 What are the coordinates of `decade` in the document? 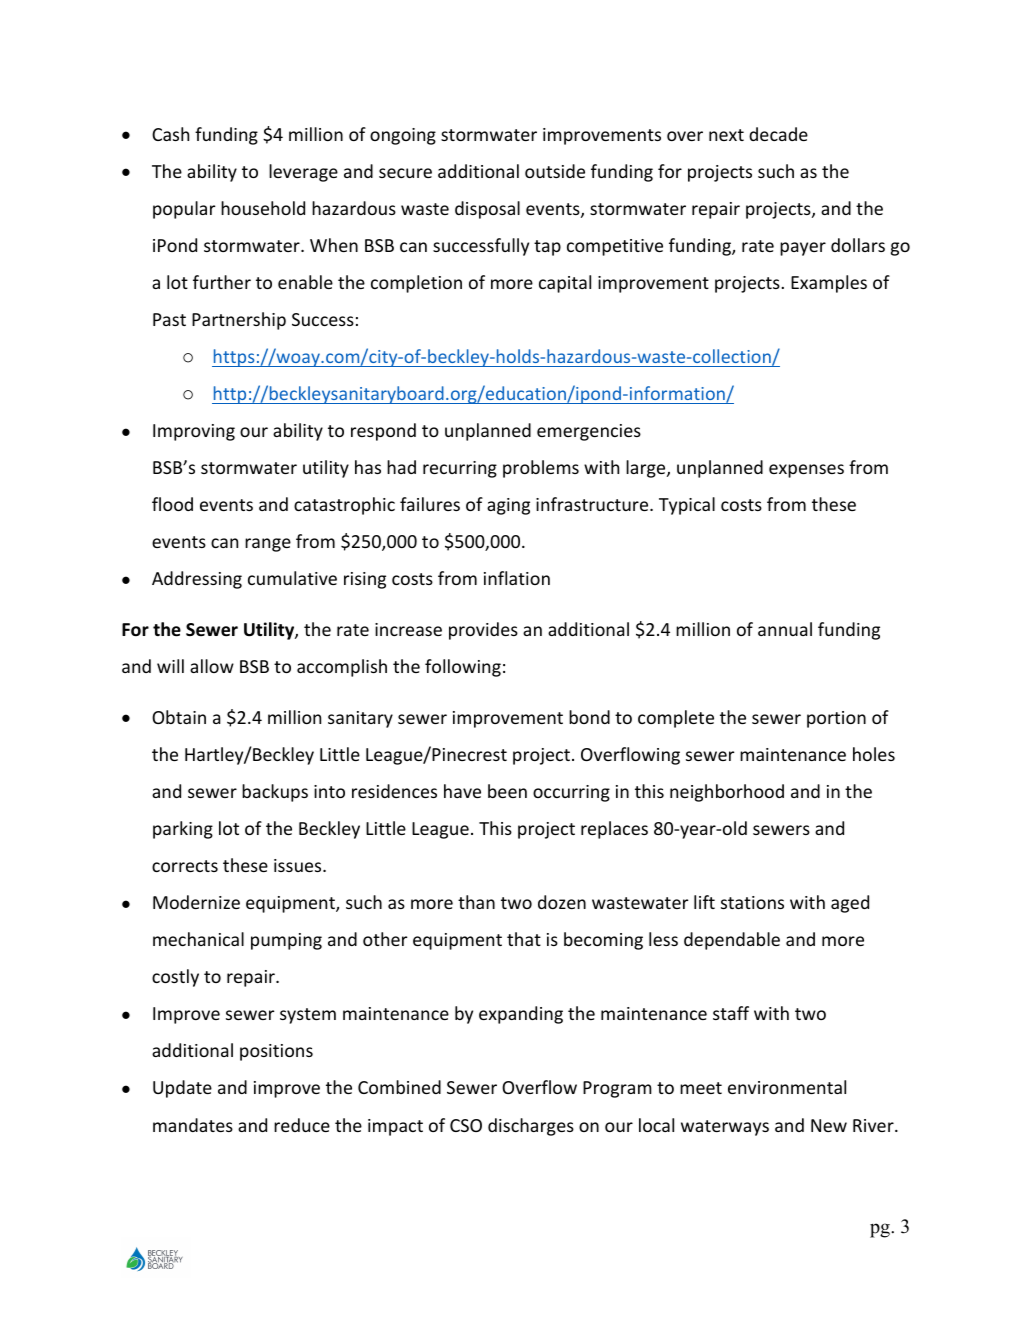 It's located at (778, 134).
